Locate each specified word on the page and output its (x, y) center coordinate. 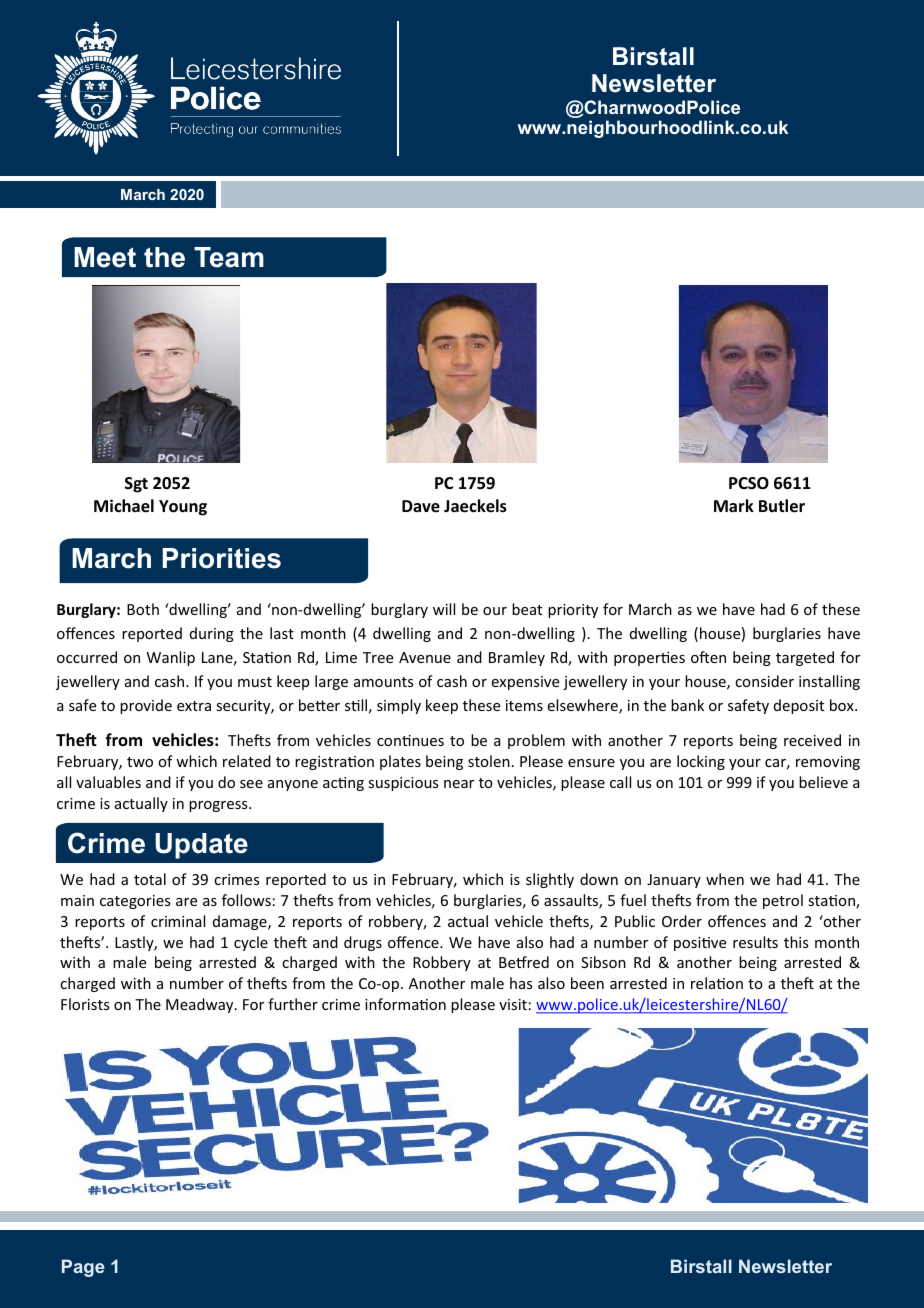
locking (701, 762)
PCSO (749, 483)
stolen (489, 761)
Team (229, 257)
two (140, 762)
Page (83, 1268)
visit (513, 1004)
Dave (421, 506)
